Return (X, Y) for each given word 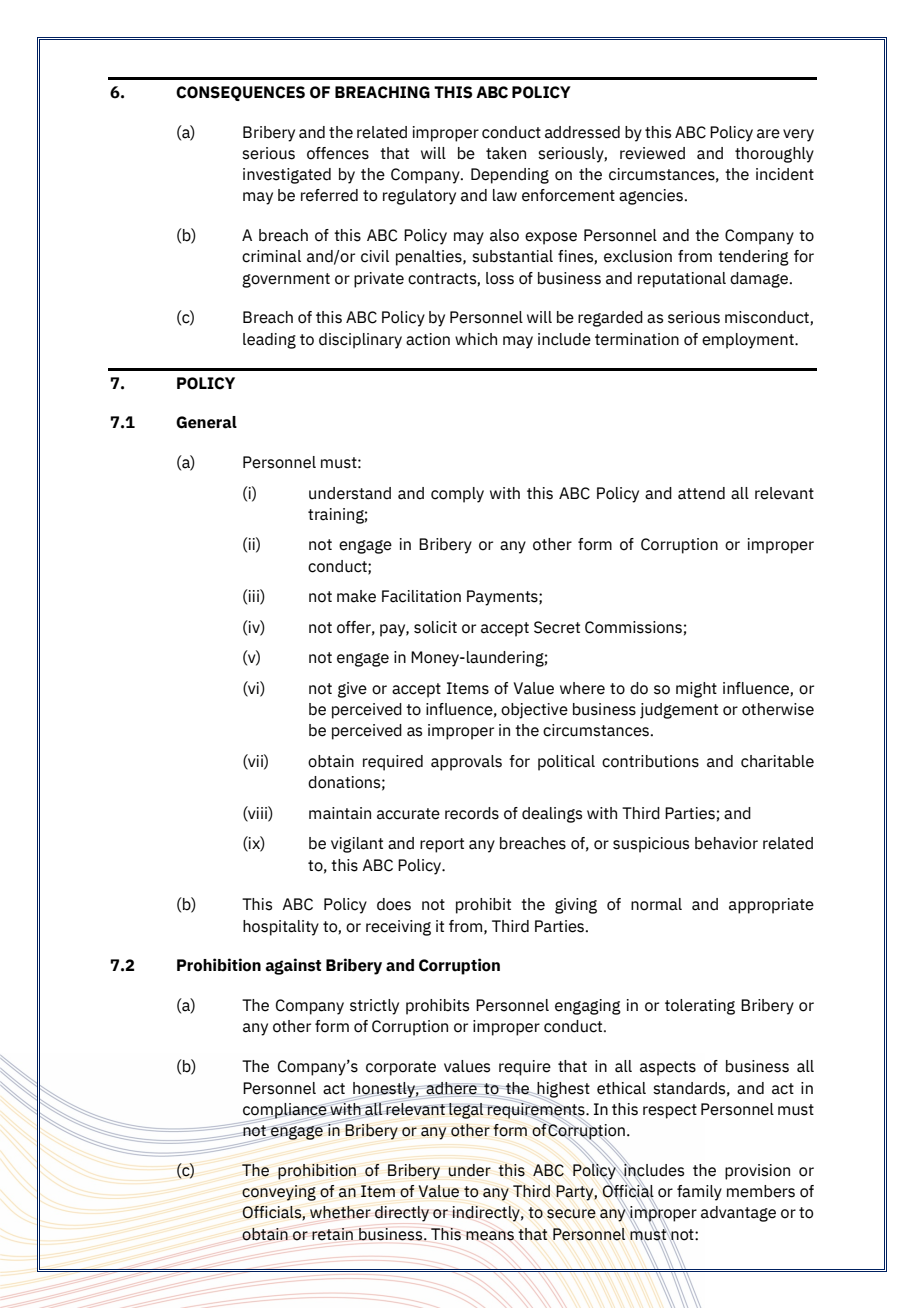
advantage (738, 1214)
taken (506, 153)
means (490, 1236)
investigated (287, 176)
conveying (279, 1193)
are (768, 134)
